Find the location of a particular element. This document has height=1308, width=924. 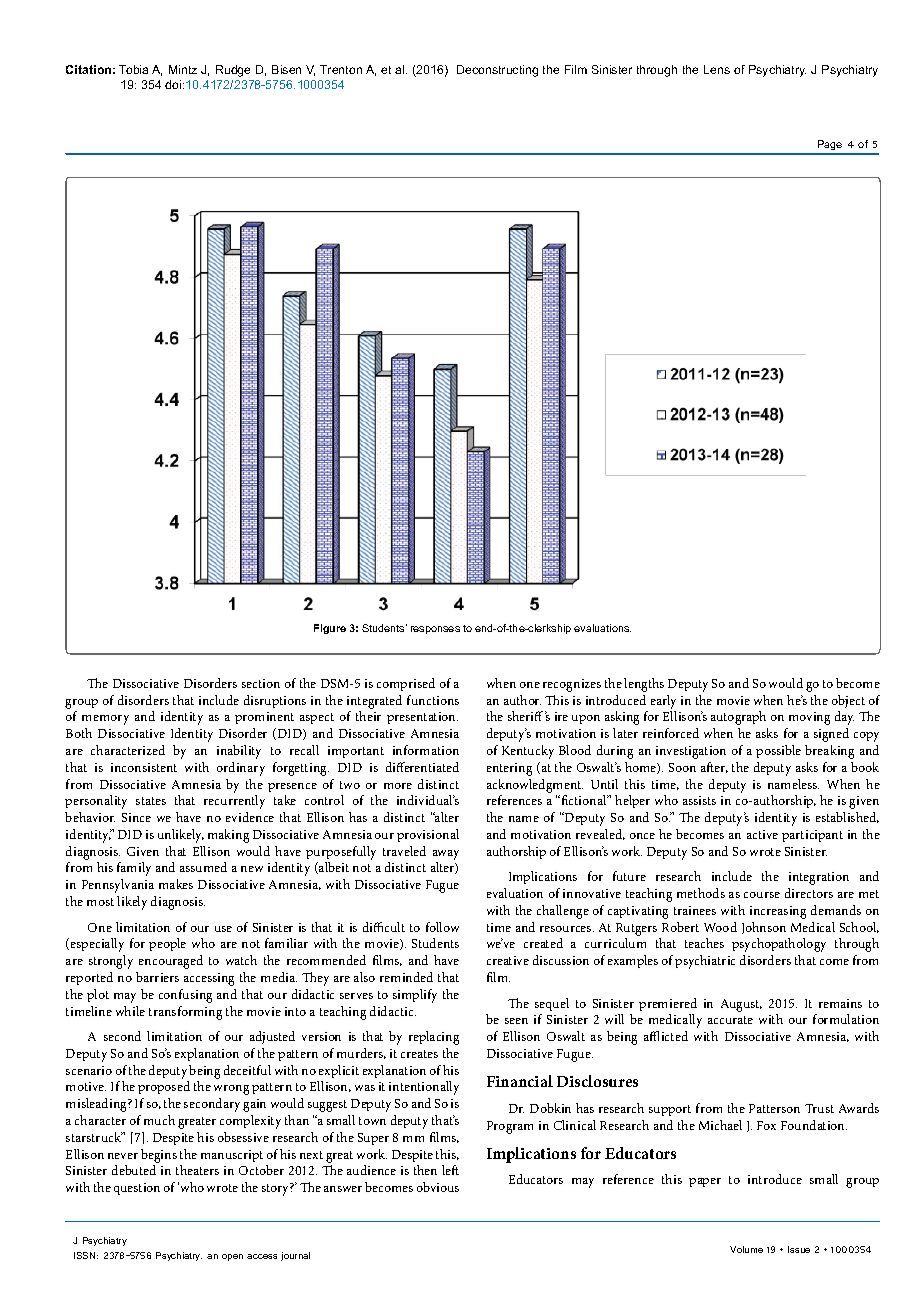

section is located at coordinates (261, 683).
